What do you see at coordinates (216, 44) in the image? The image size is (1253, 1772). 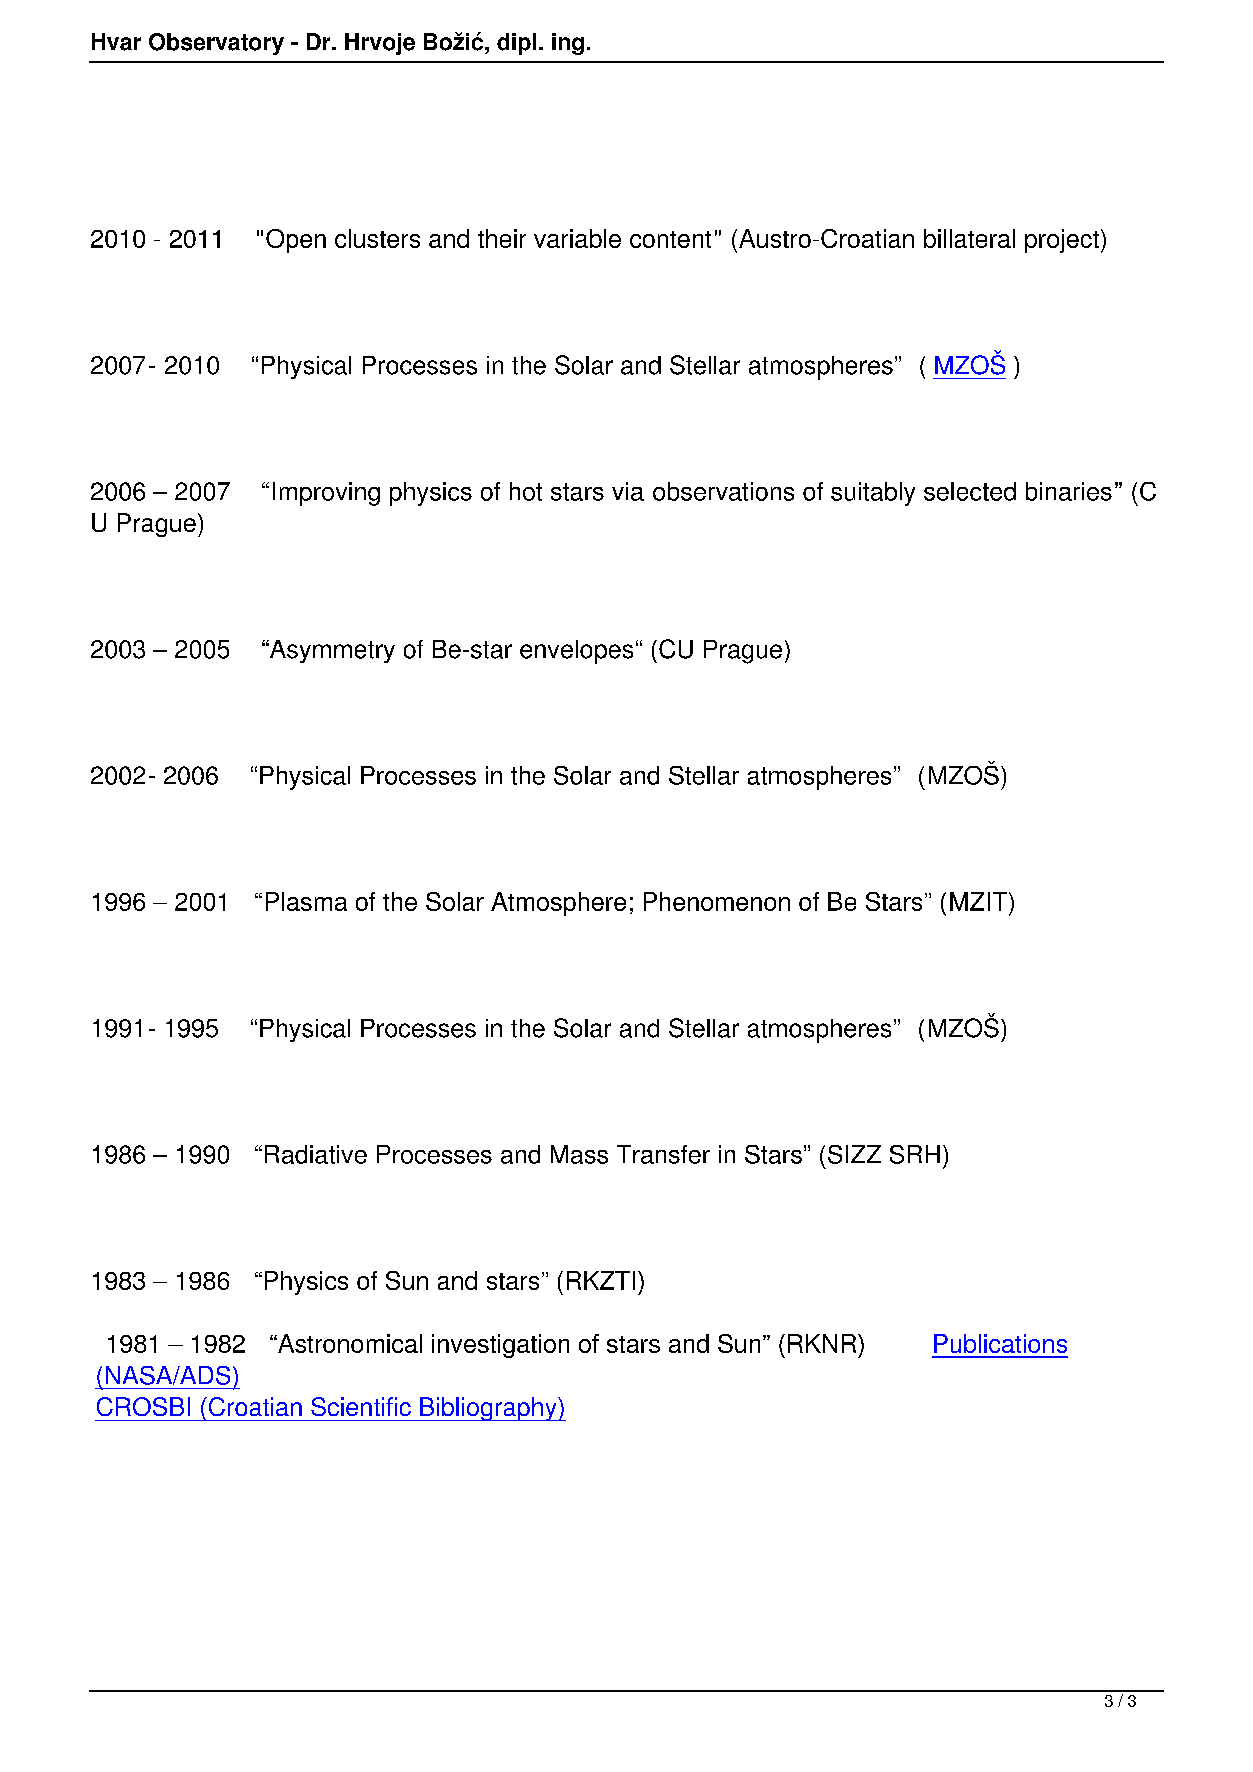 I see `Observatory` at bounding box center [216, 44].
